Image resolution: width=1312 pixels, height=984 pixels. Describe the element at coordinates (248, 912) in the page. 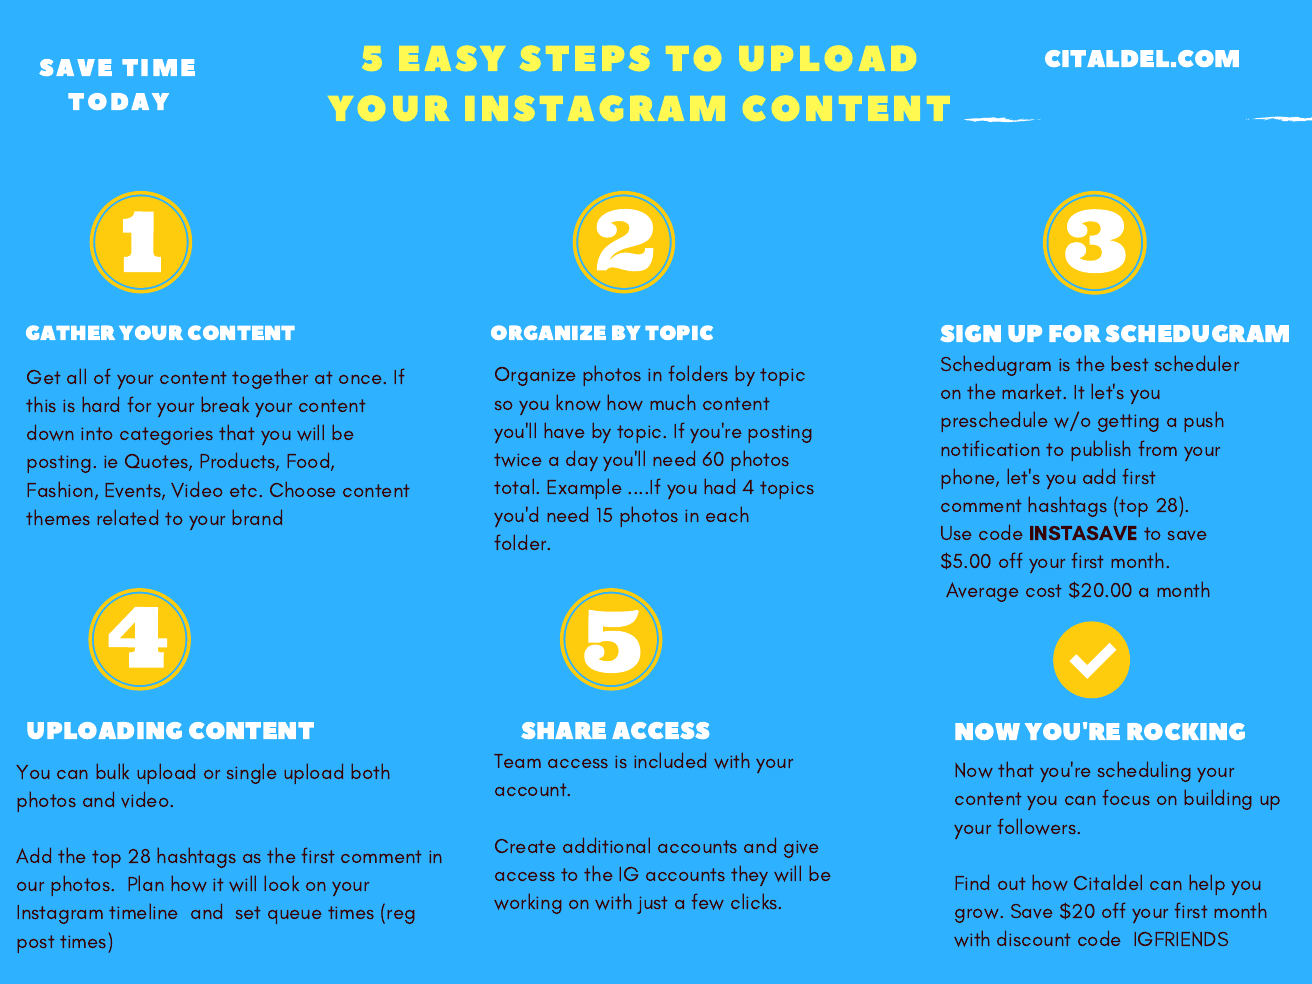

I see `set` at that location.
